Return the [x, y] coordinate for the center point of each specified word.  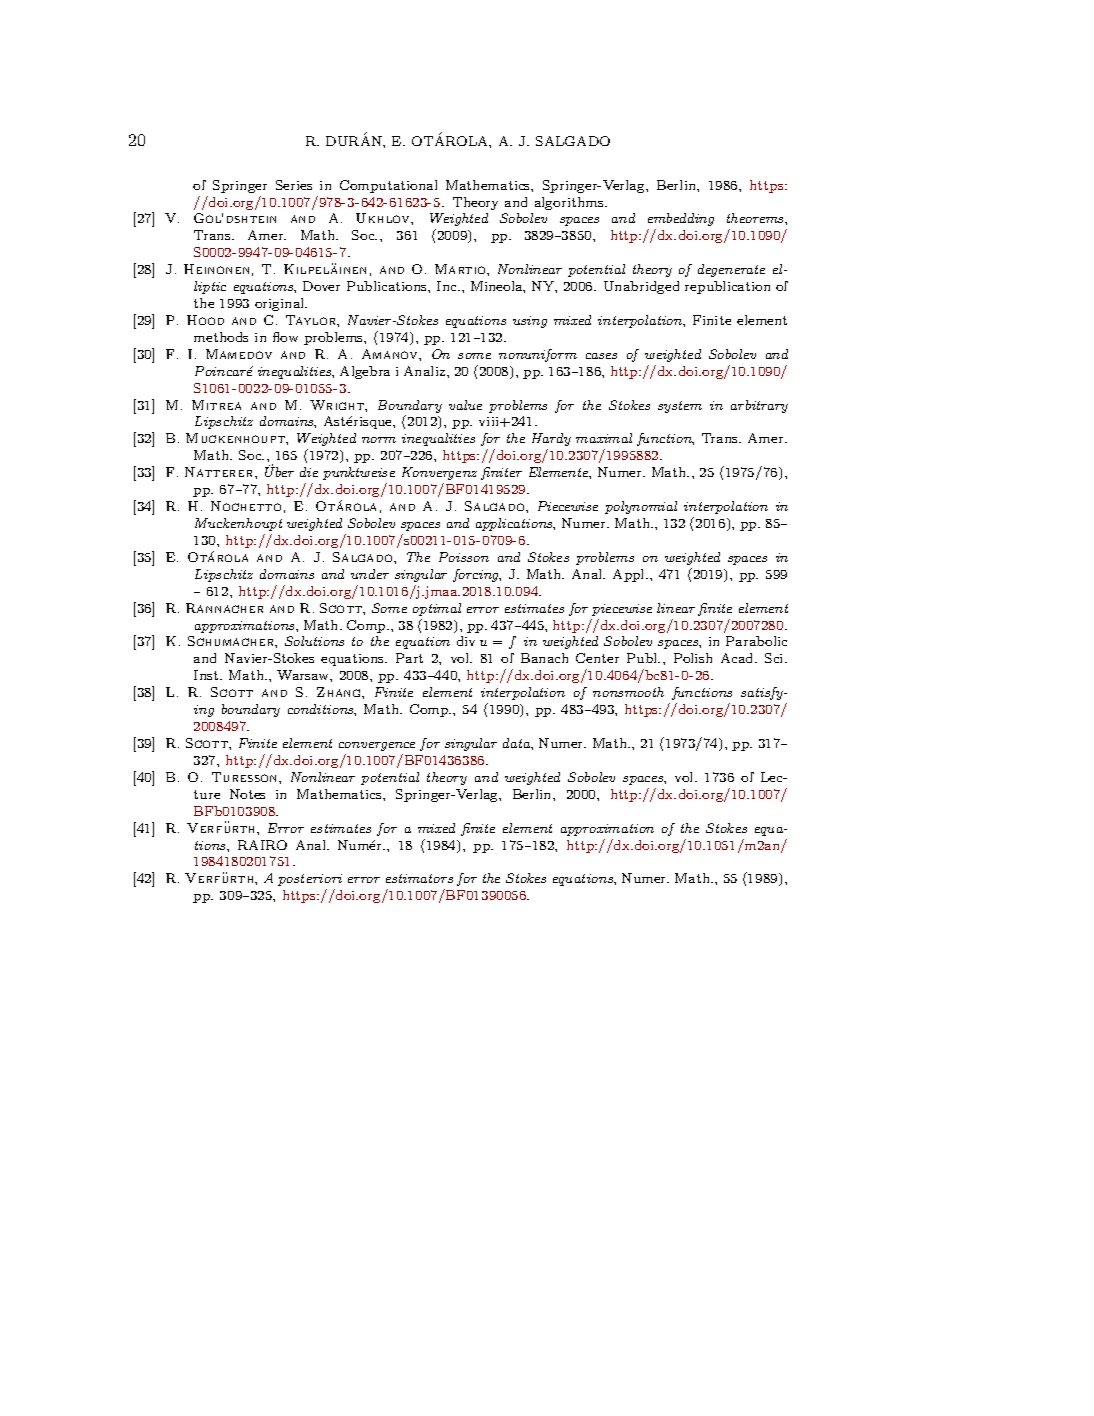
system [680, 407]
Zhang [340, 692]
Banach [544, 658]
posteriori [310, 880]
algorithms [570, 203]
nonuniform [538, 355]
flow [285, 337]
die [309, 472]
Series [294, 185]
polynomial [641, 507]
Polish [693, 658]
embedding [681, 219]
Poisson [464, 557]
